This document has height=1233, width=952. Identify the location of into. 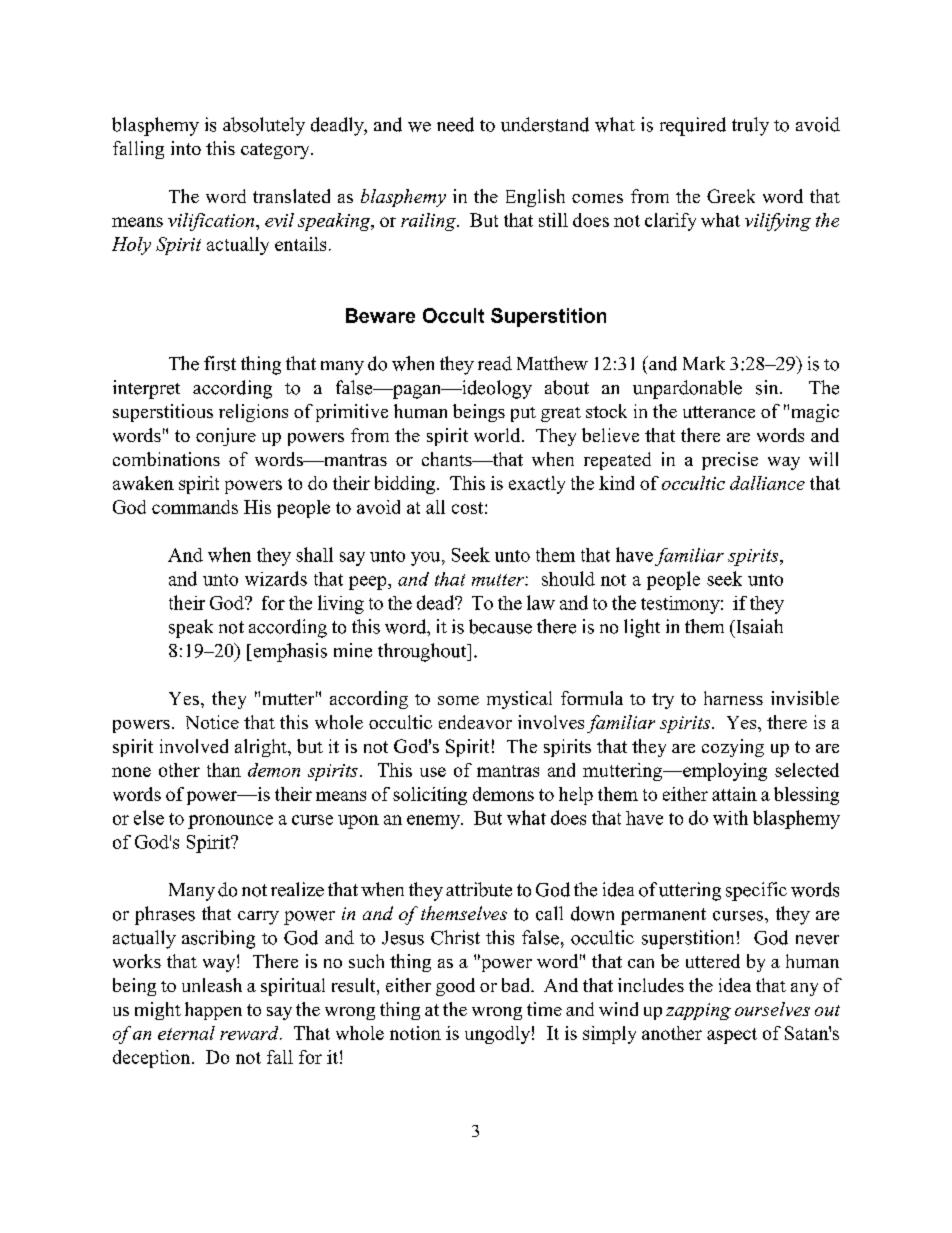
(186, 148).
